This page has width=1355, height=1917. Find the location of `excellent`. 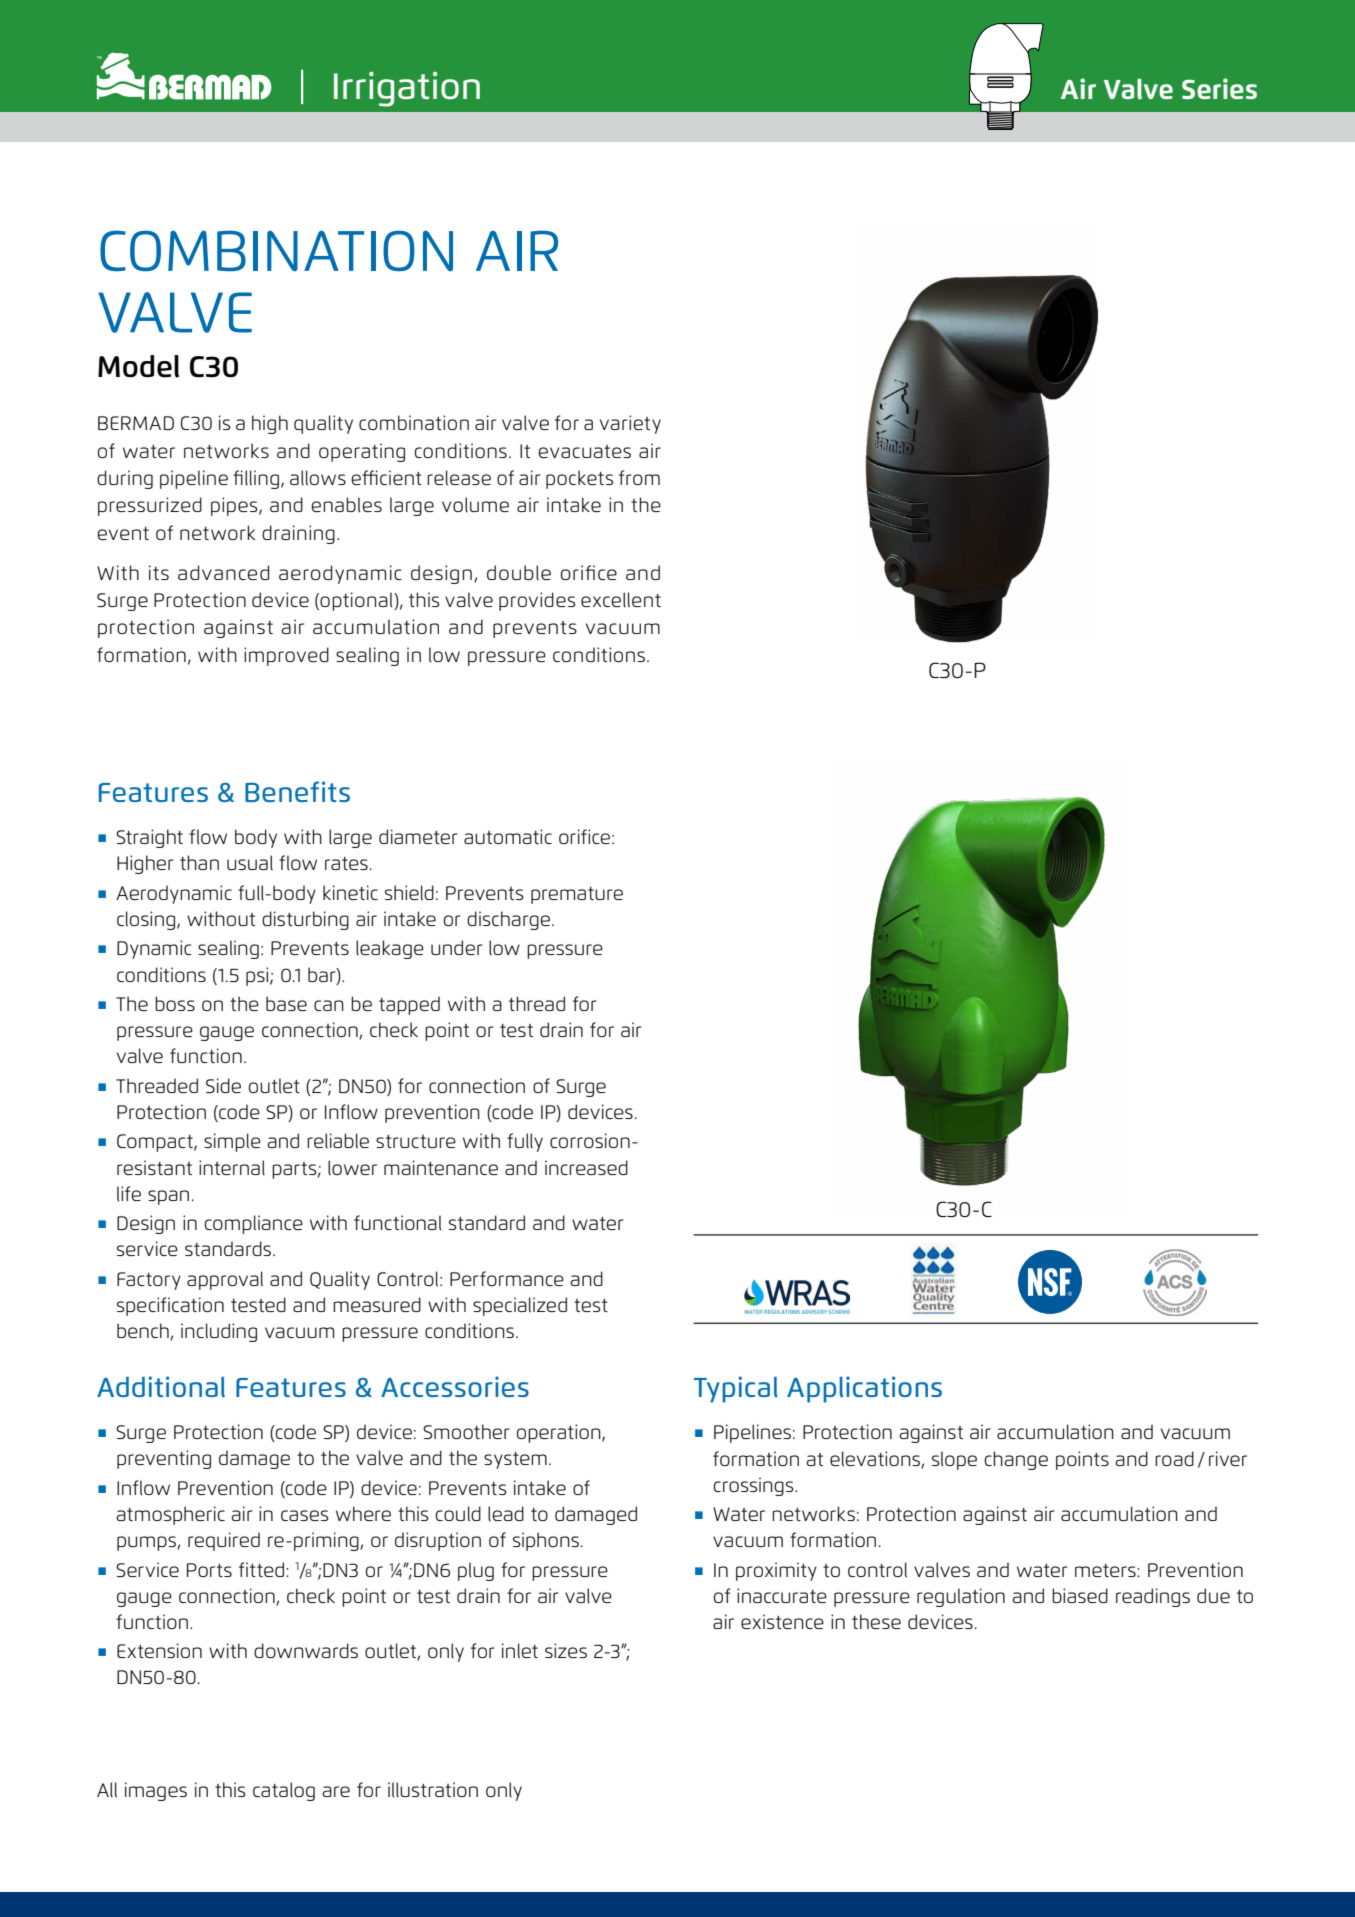

excellent is located at coordinates (621, 600).
